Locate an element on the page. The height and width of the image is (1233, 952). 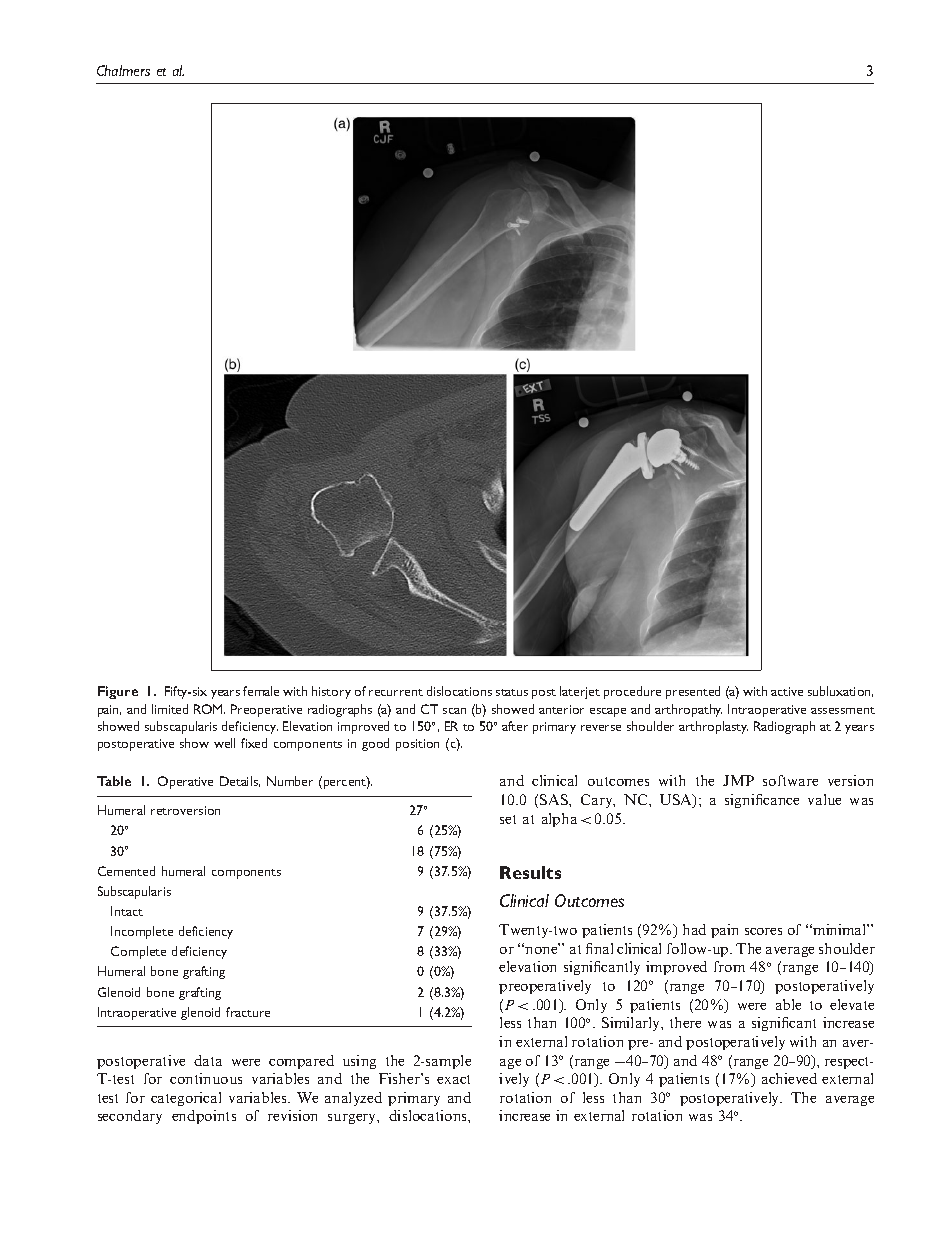
presented is located at coordinates (693, 692).
